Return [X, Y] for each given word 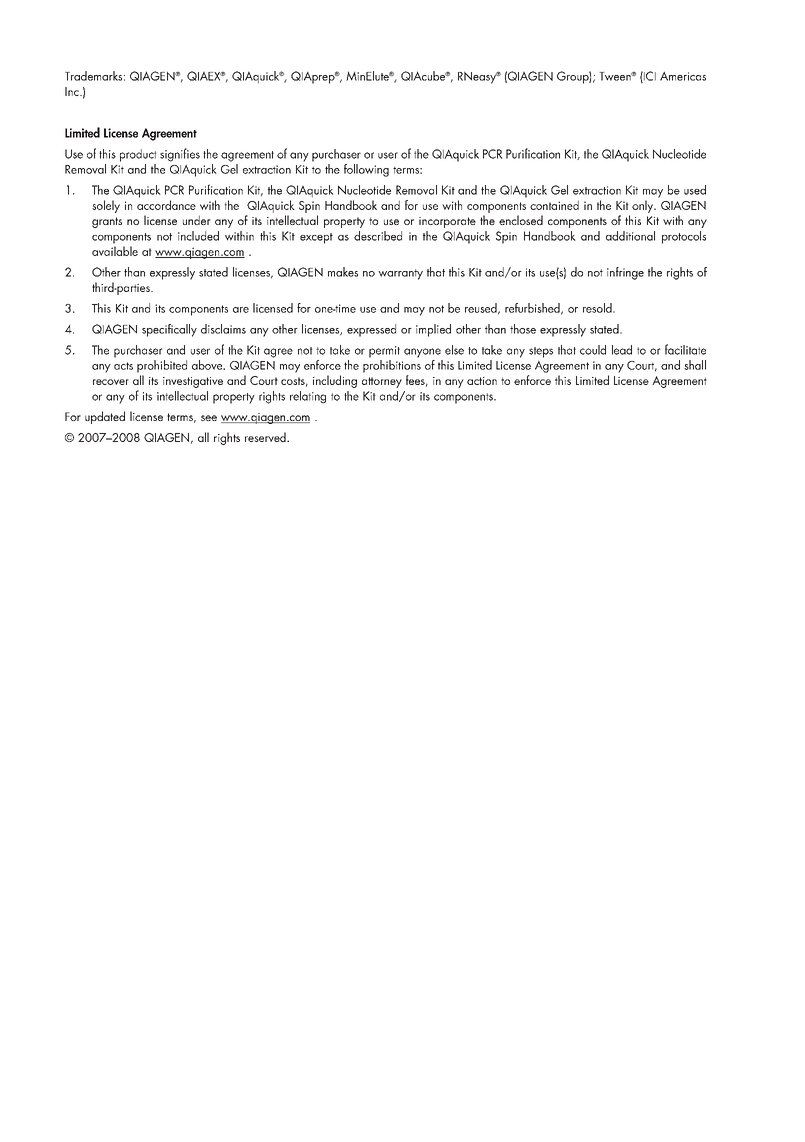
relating [308, 397]
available [115, 251]
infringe [625, 273]
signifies [180, 155]
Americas [683, 76]
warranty [400, 274]
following [366, 170]
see [209, 418]
